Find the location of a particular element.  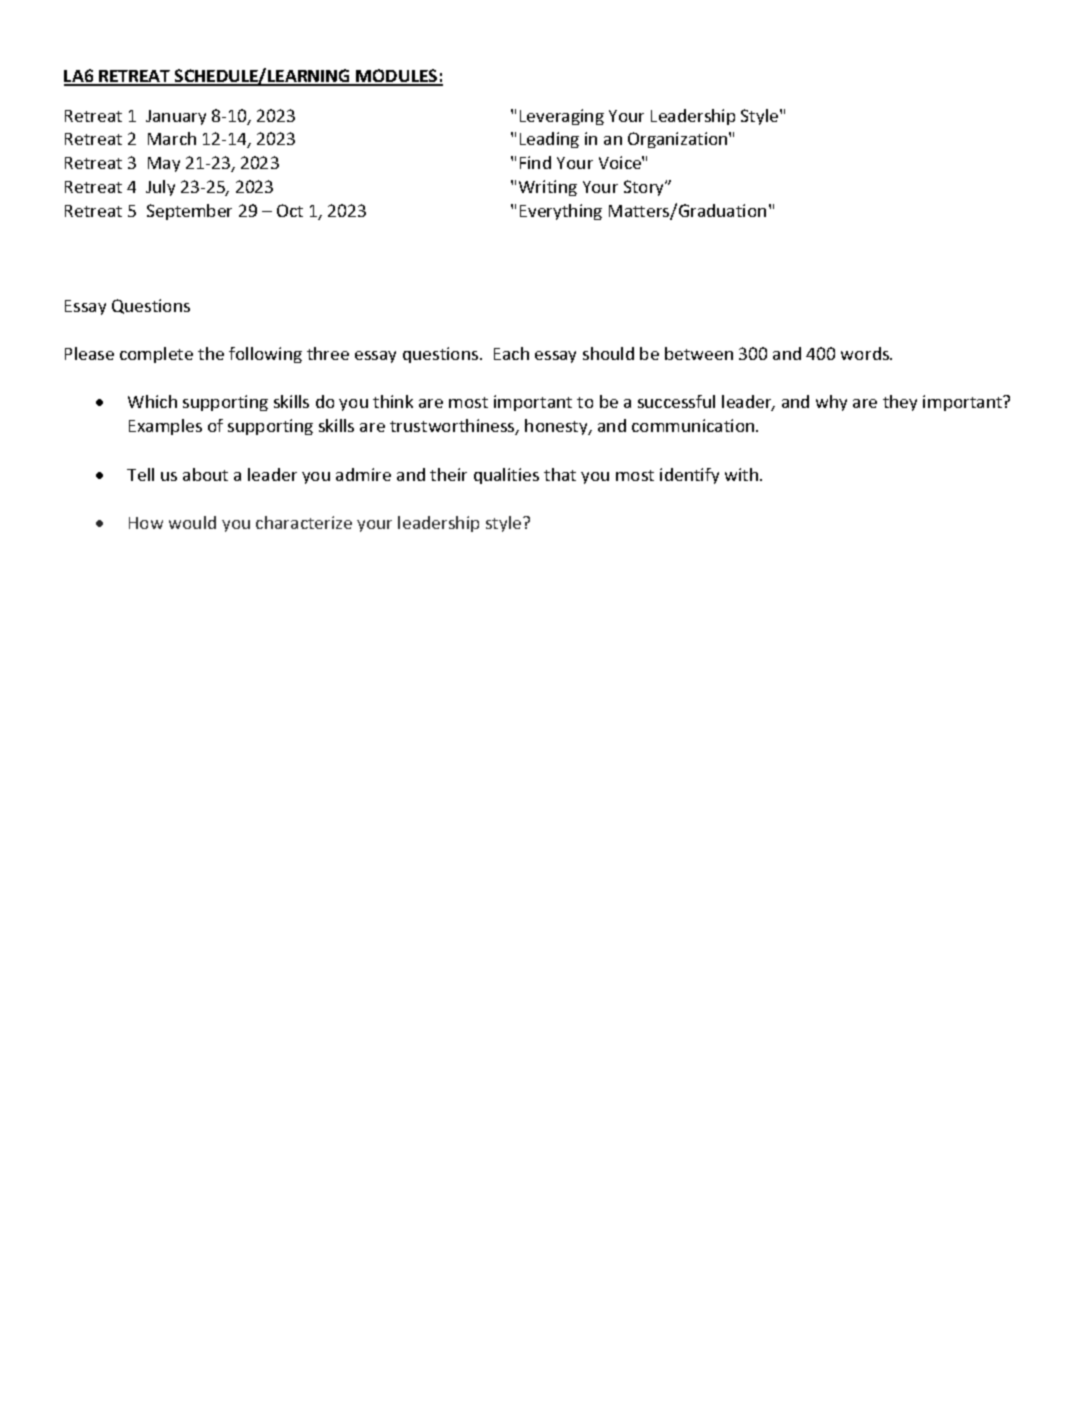

September is located at coordinates (189, 212).
